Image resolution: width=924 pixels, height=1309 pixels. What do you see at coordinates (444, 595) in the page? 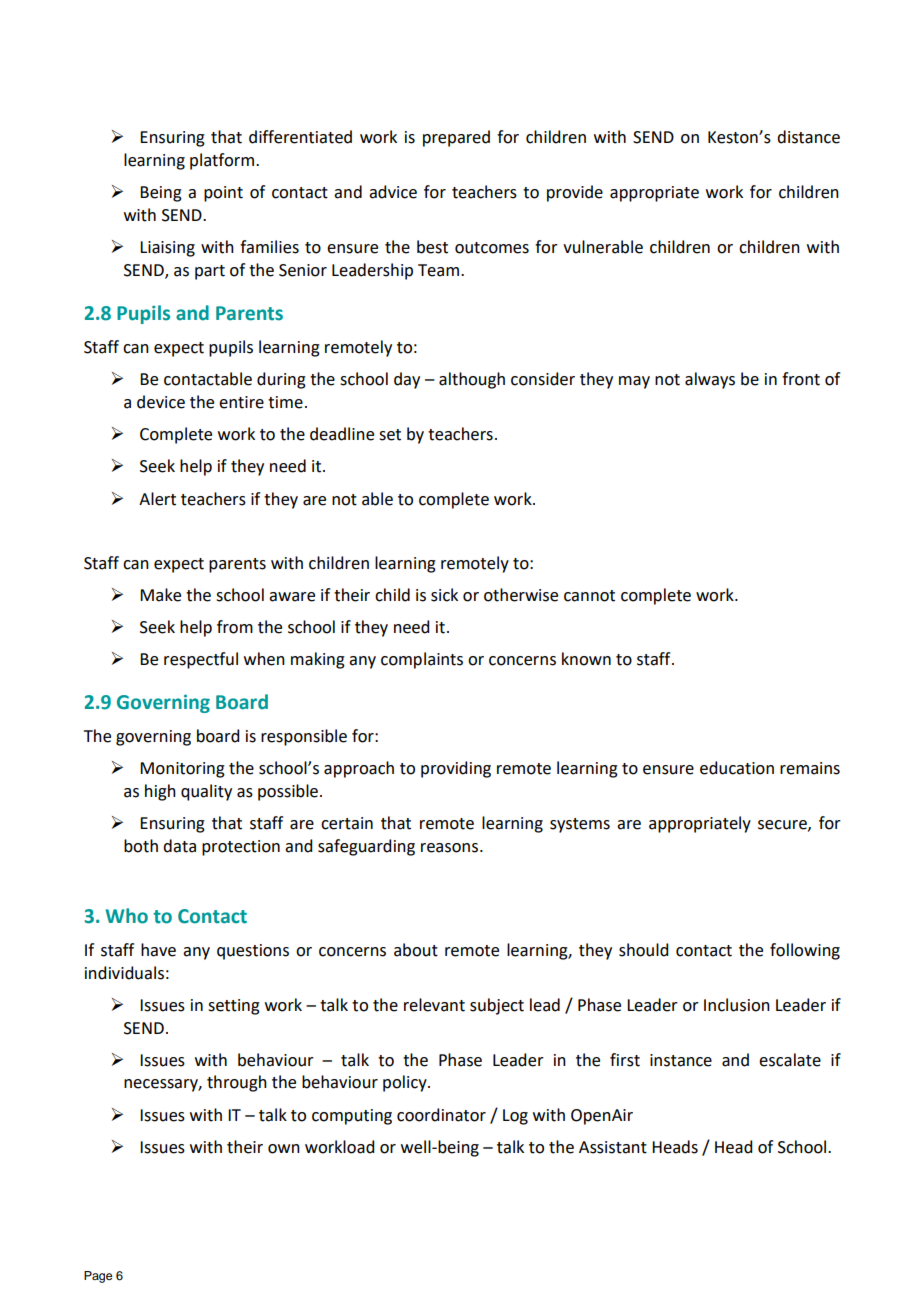
I see `sick` at bounding box center [444, 595].
